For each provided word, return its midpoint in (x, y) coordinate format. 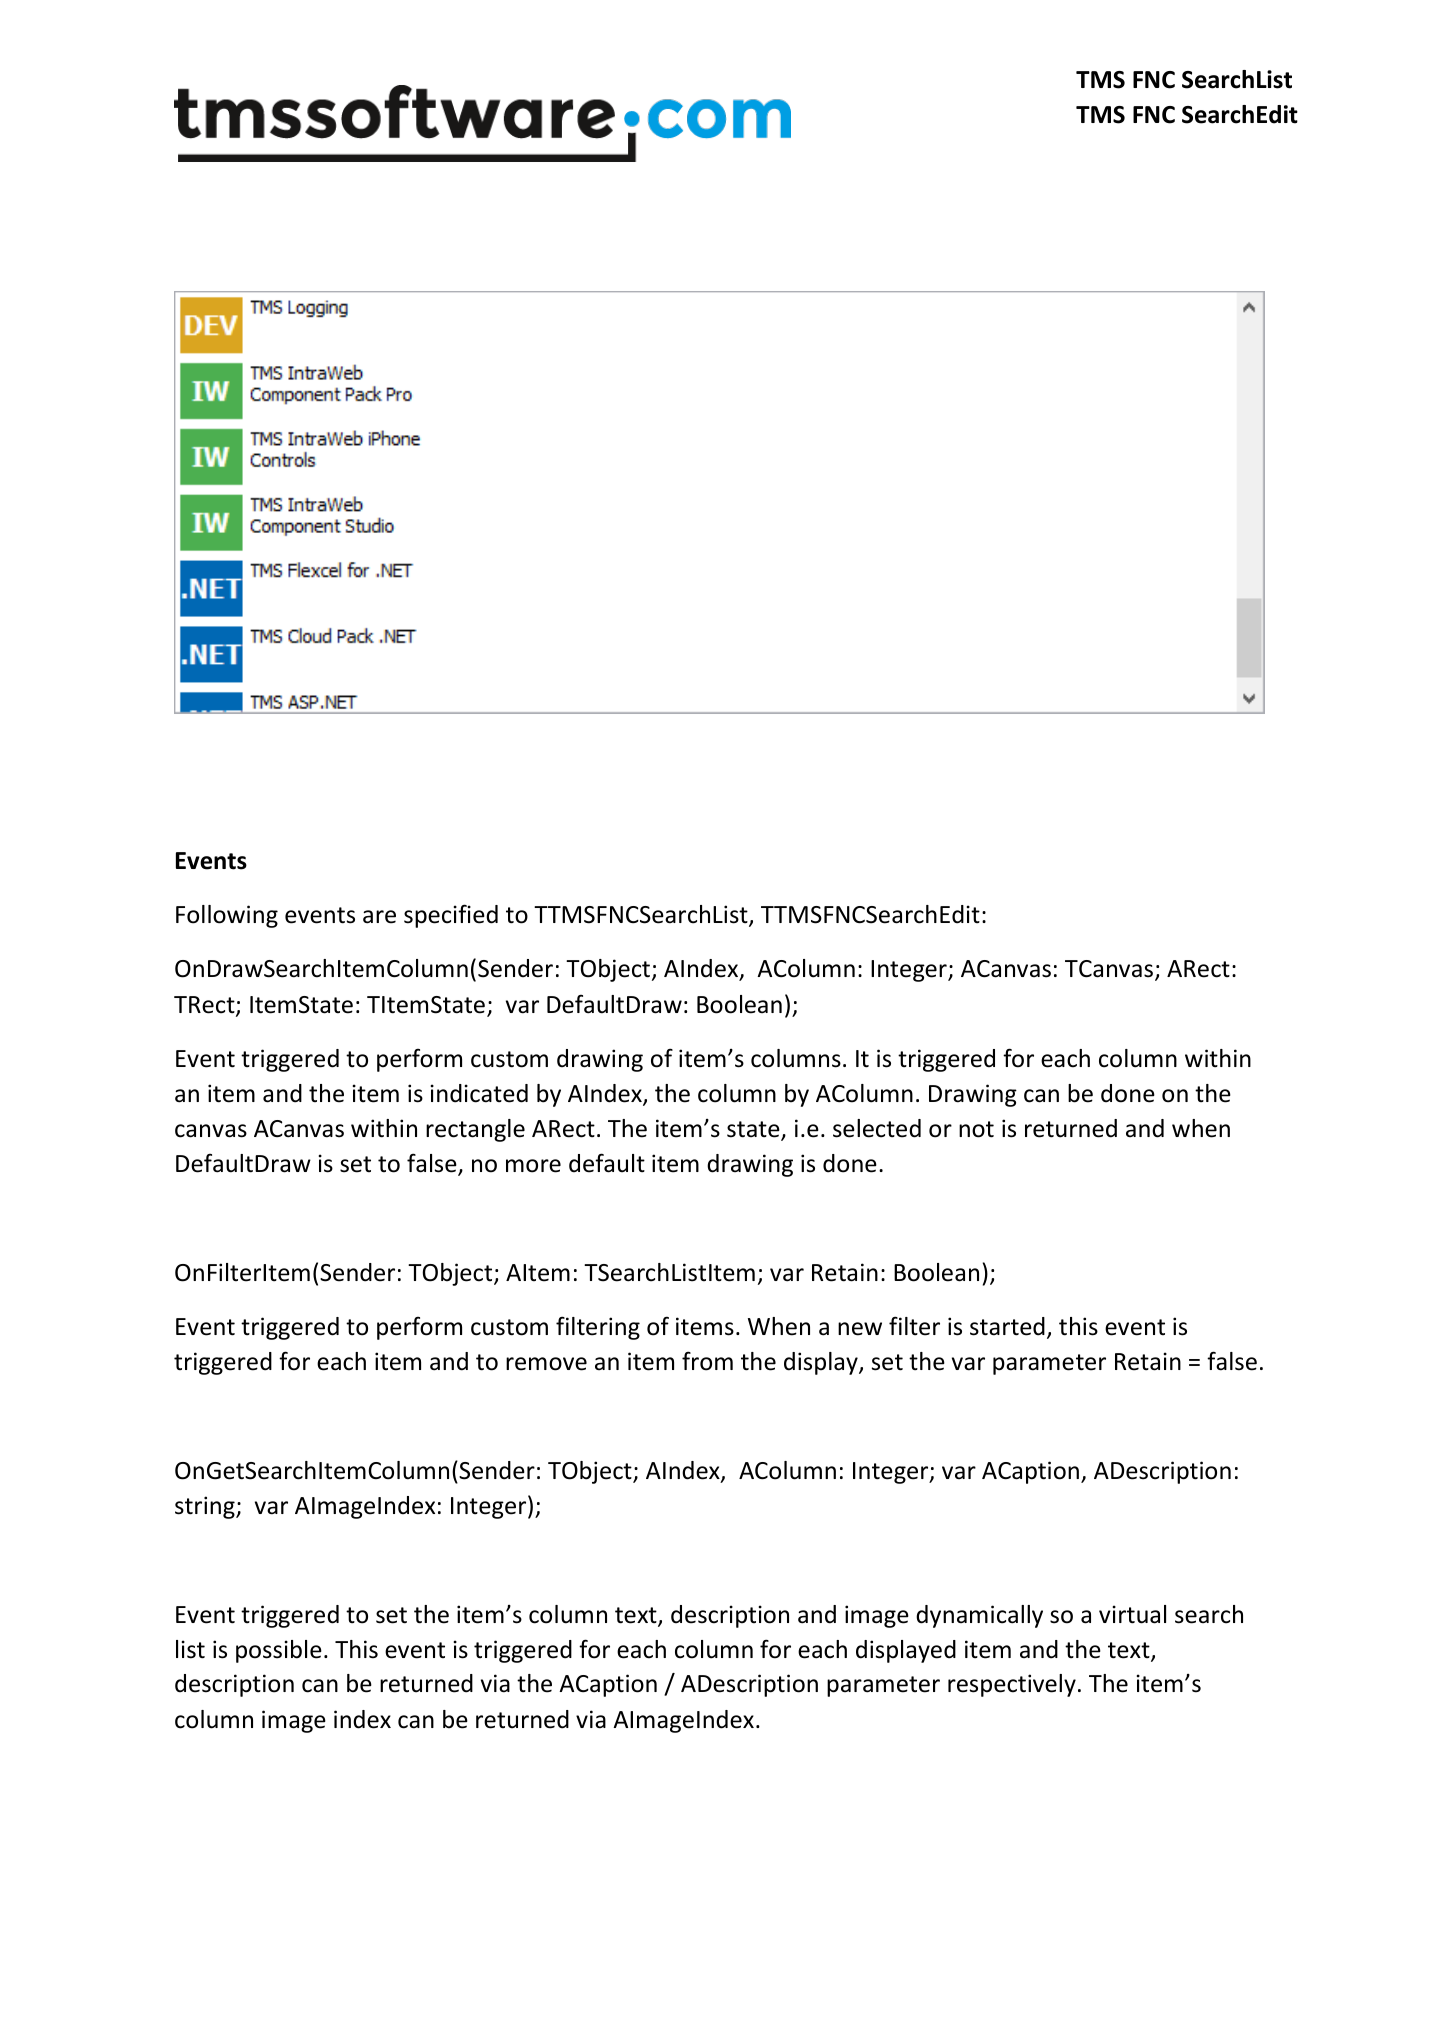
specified (451, 916)
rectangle (475, 1130)
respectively (1012, 1685)
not (976, 1129)
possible (279, 1651)
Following (227, 916)
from (707, 1361)
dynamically (979, 1616)
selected (877, 1128)
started (1007, 1326)
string (206, 1507)
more (533, 1166)
